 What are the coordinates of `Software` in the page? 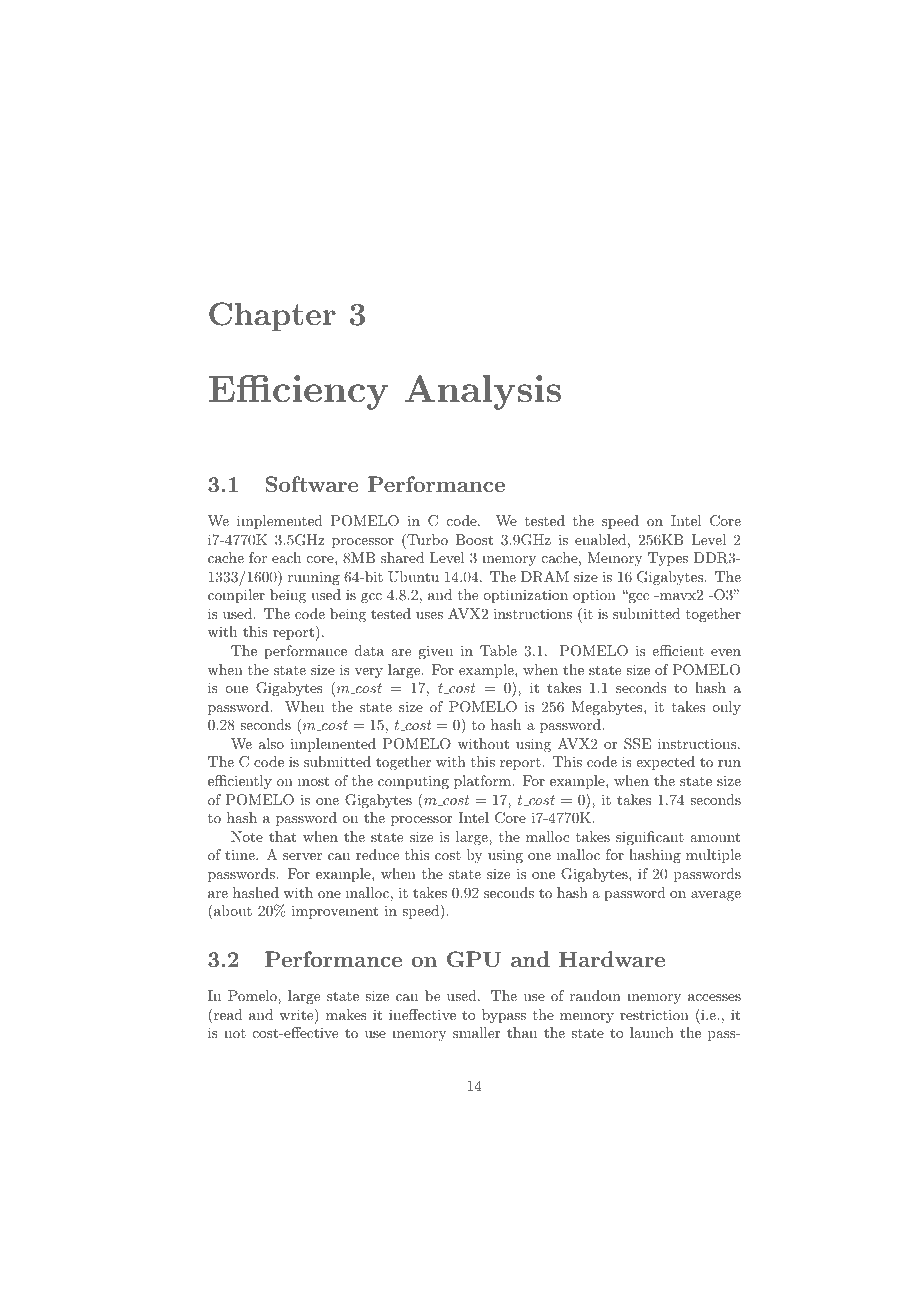 It's located at (312, 484).
